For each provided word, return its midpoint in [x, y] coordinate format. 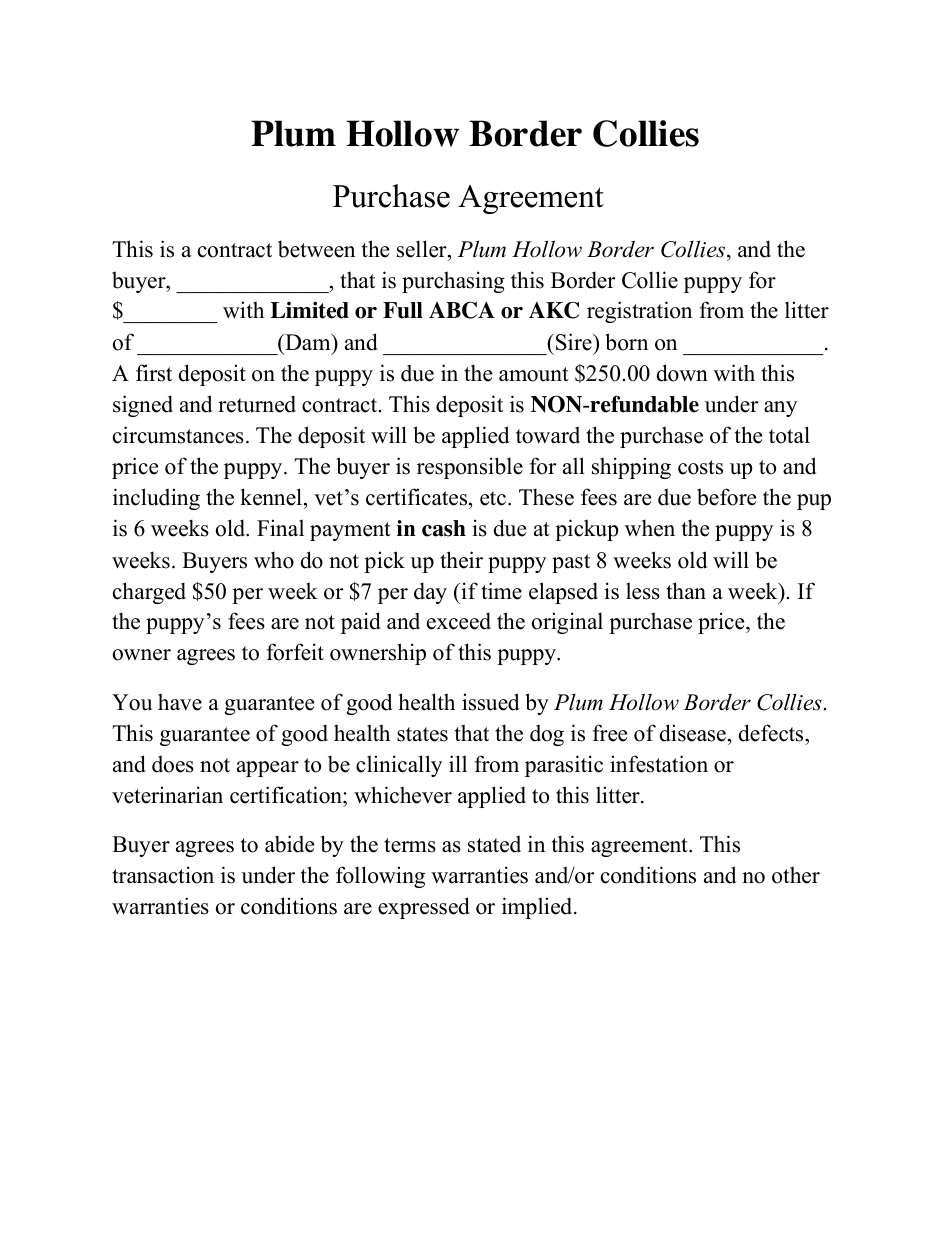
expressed [424, 908]
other [796, 875]
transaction [163, 875]
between [316, 249]
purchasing [453, 282]
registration [639, 312]
